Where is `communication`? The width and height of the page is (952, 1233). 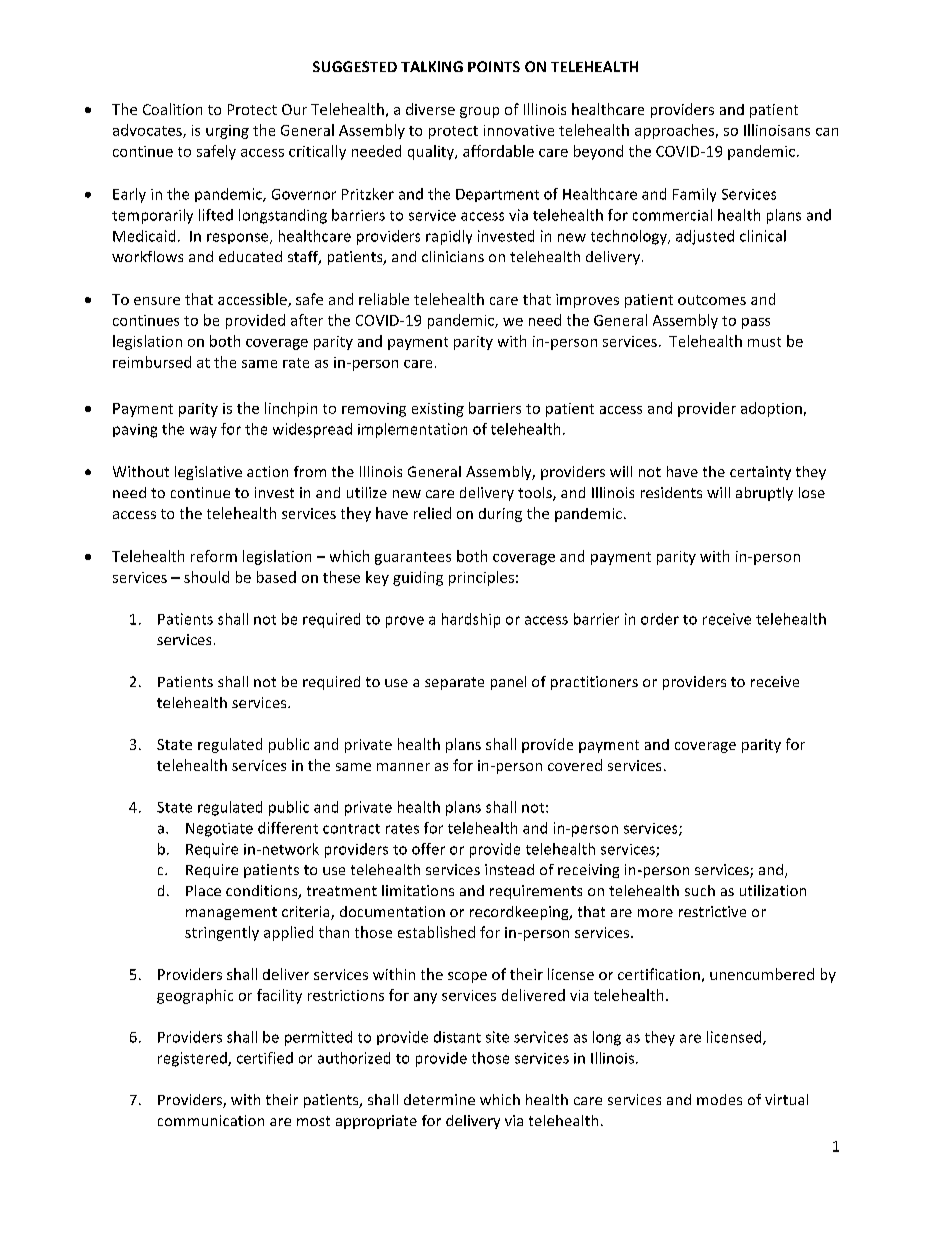 communication is located at coordinates (211, 1120).
